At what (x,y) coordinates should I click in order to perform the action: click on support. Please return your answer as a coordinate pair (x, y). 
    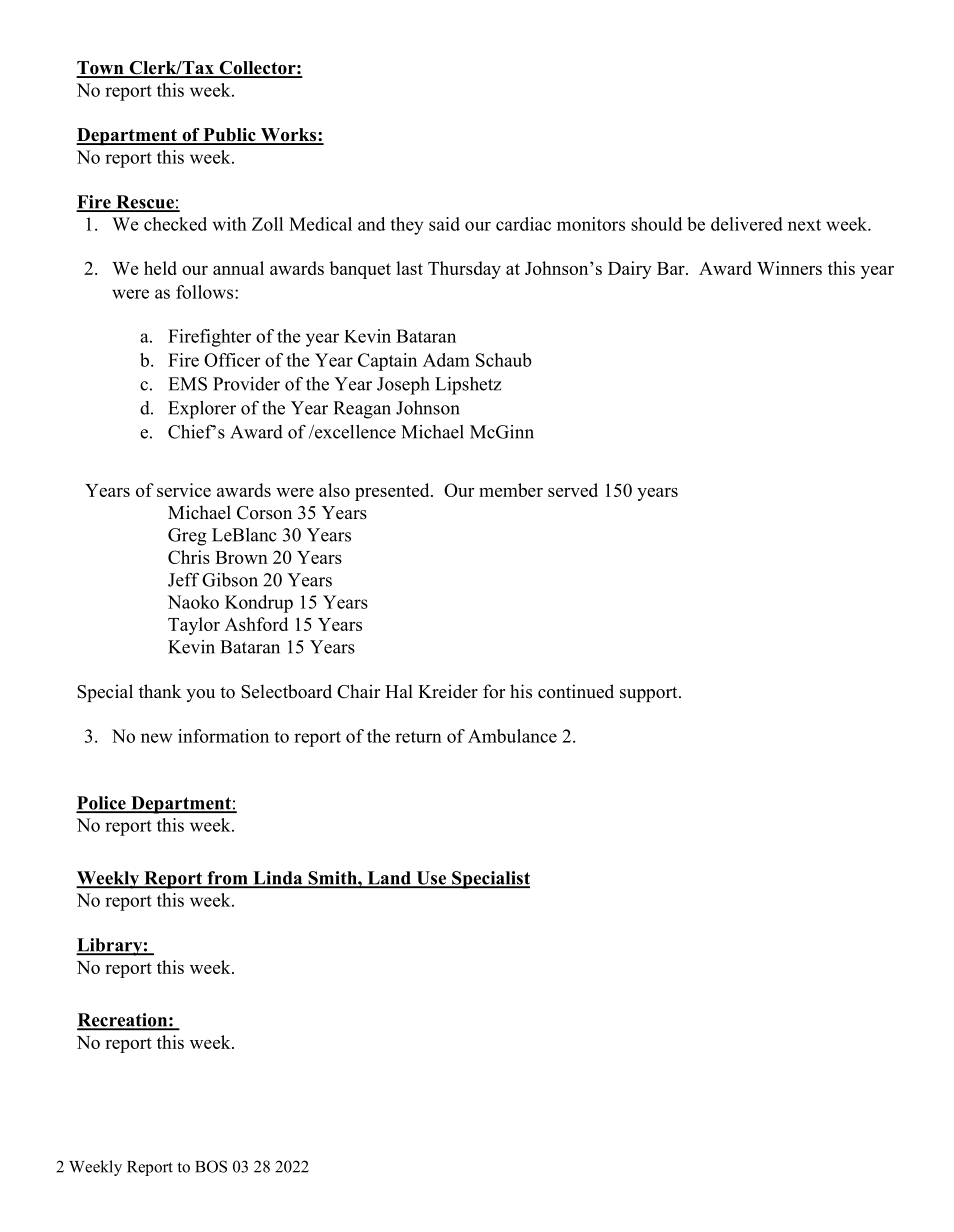
    Looking at the image, I should click on (650, 694).
